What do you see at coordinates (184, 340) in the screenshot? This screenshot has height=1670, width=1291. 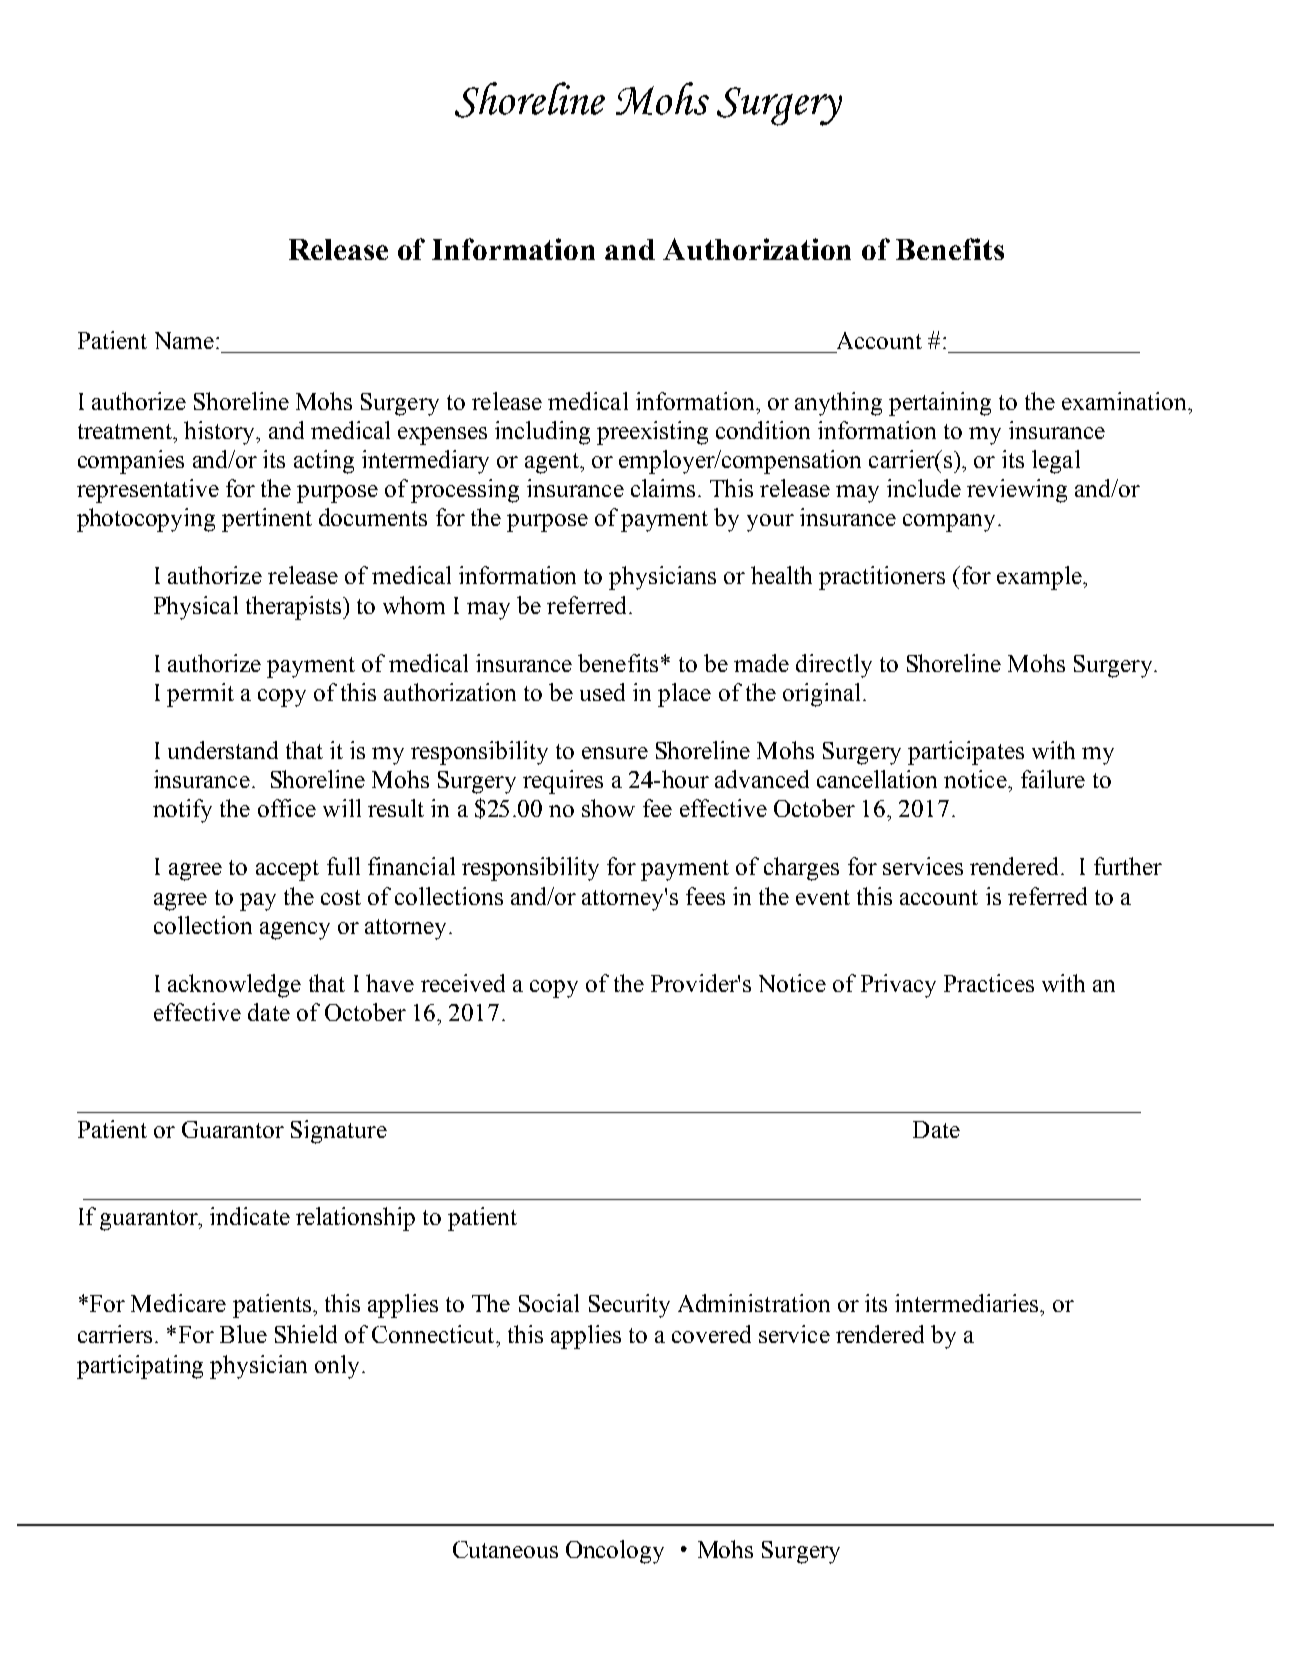 I see `Name` at bounding box center [184, 340].
